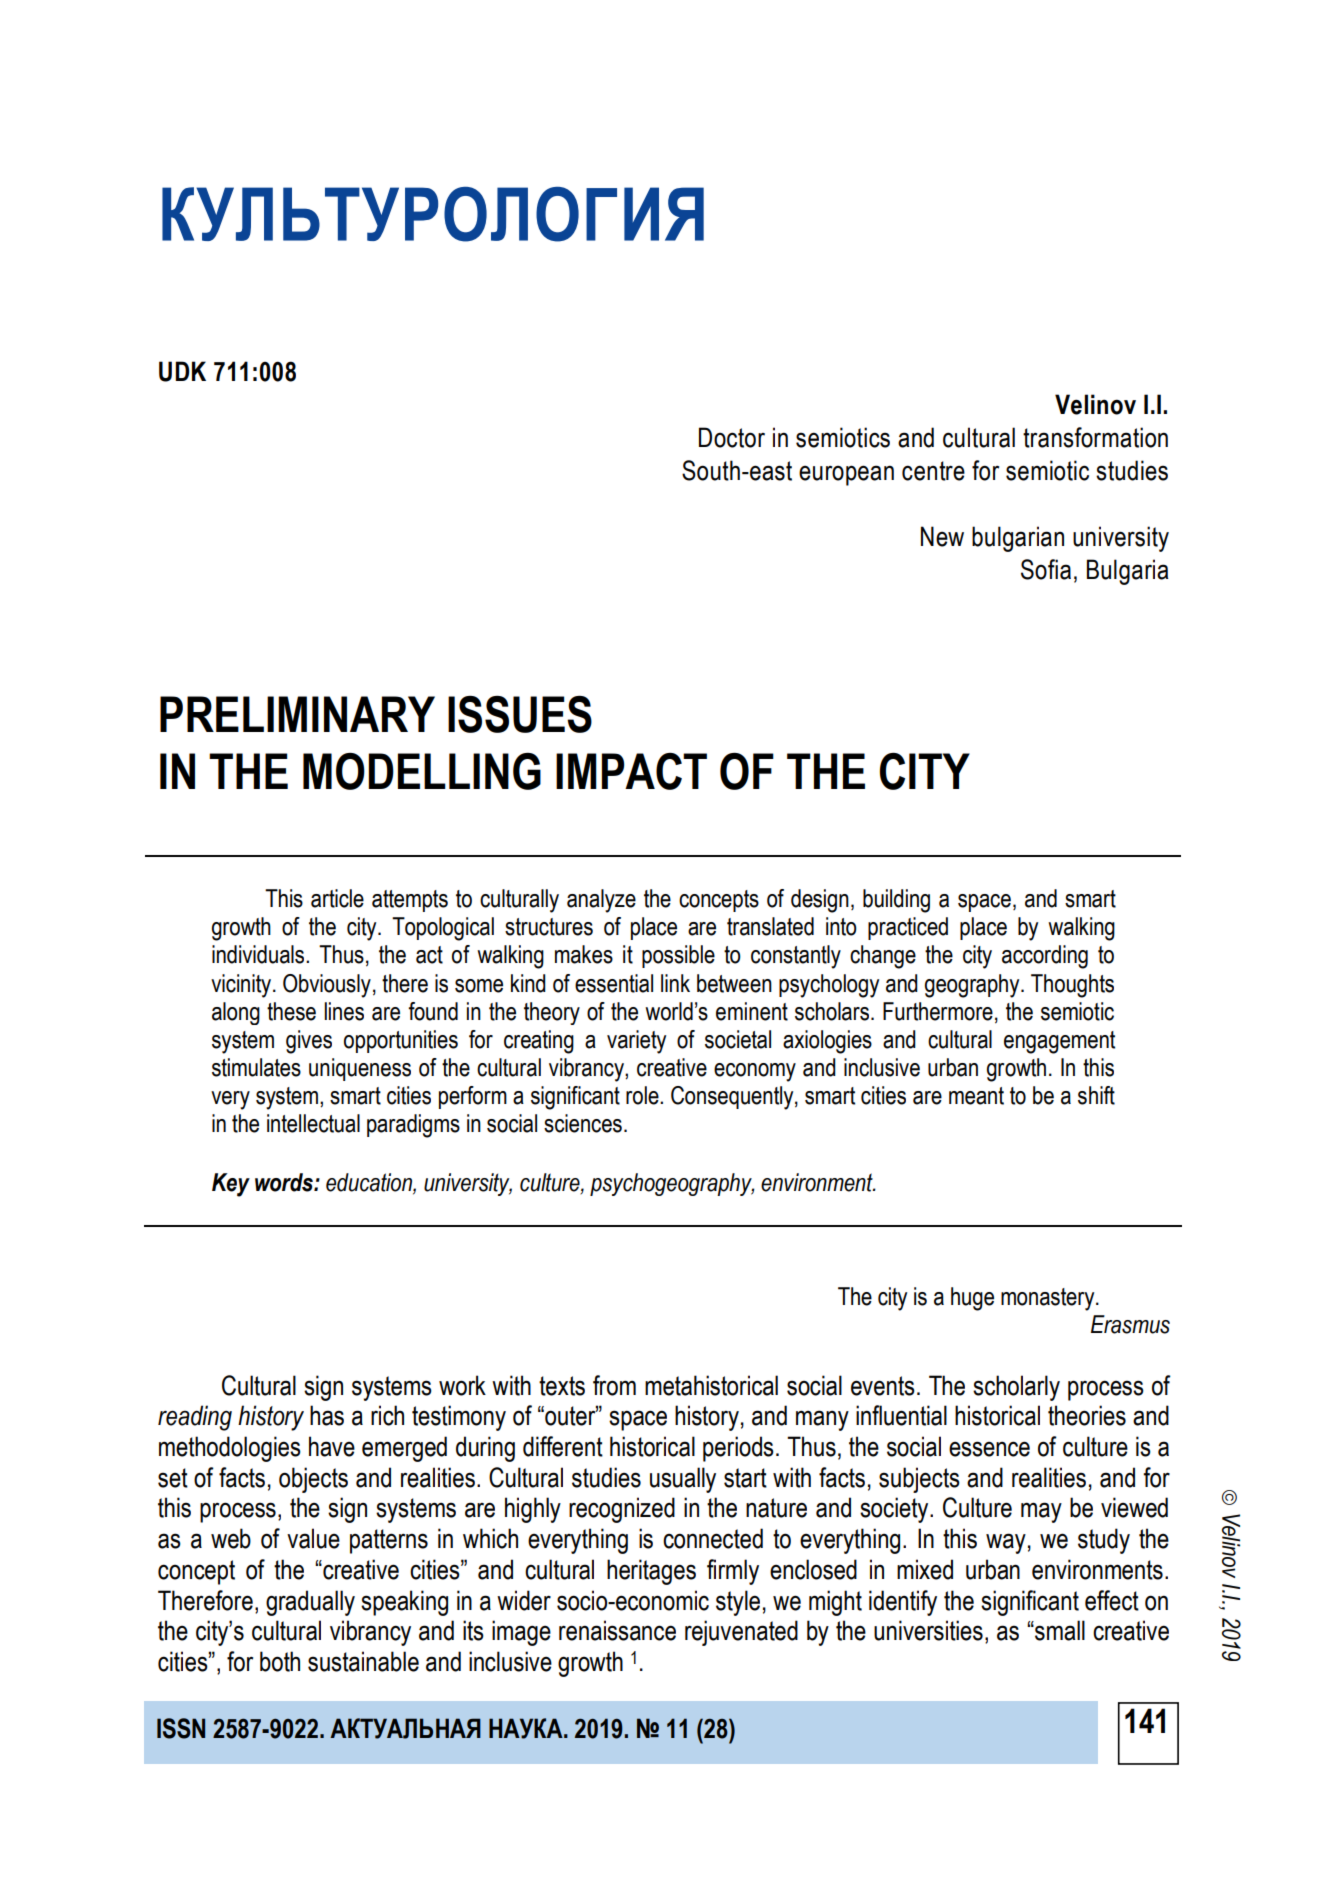 This image has width=1327, height=1878. Describe the element at coordinates (1095, 437) in the image. I see `transformation` at that location.
